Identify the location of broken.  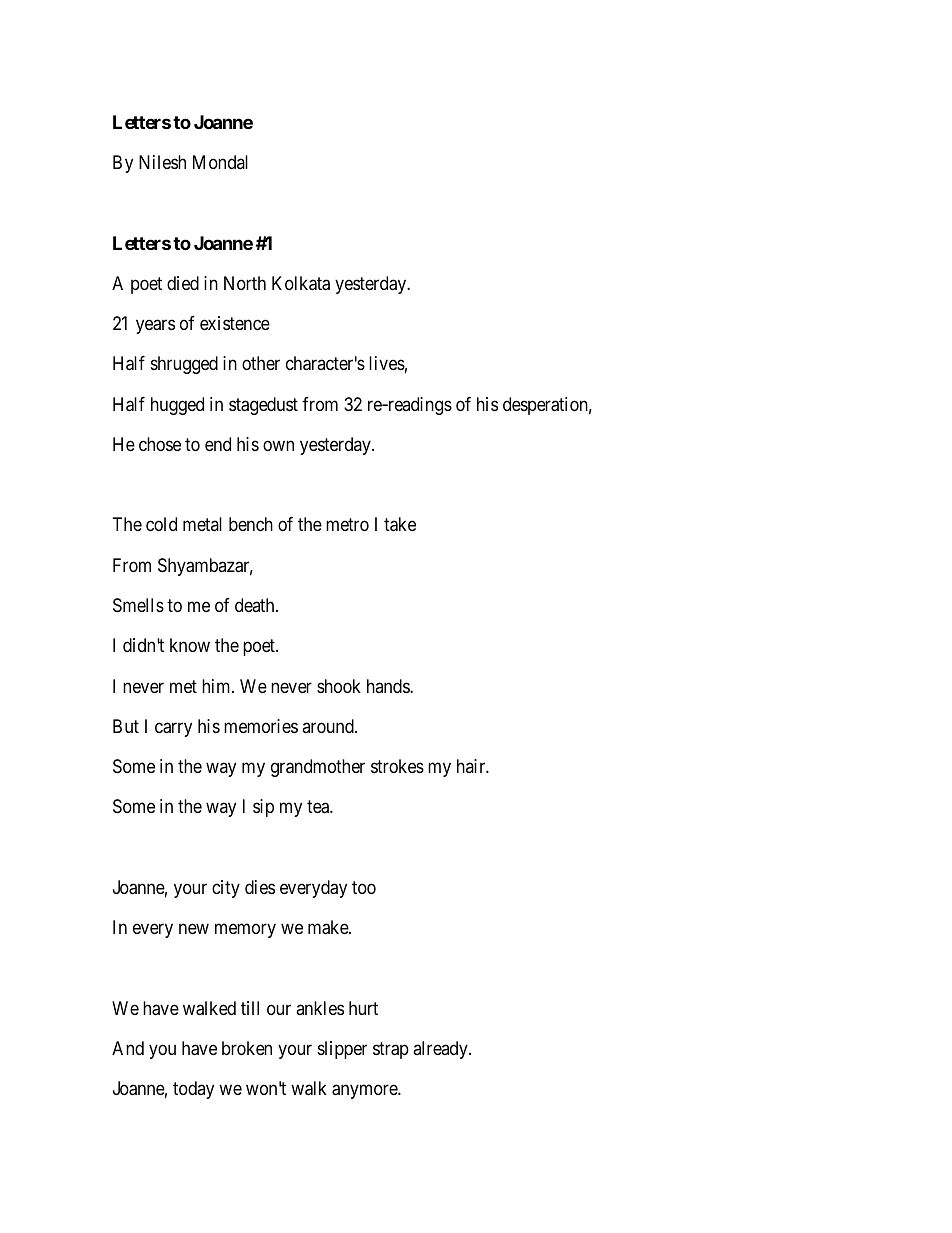
(247, 1048).
